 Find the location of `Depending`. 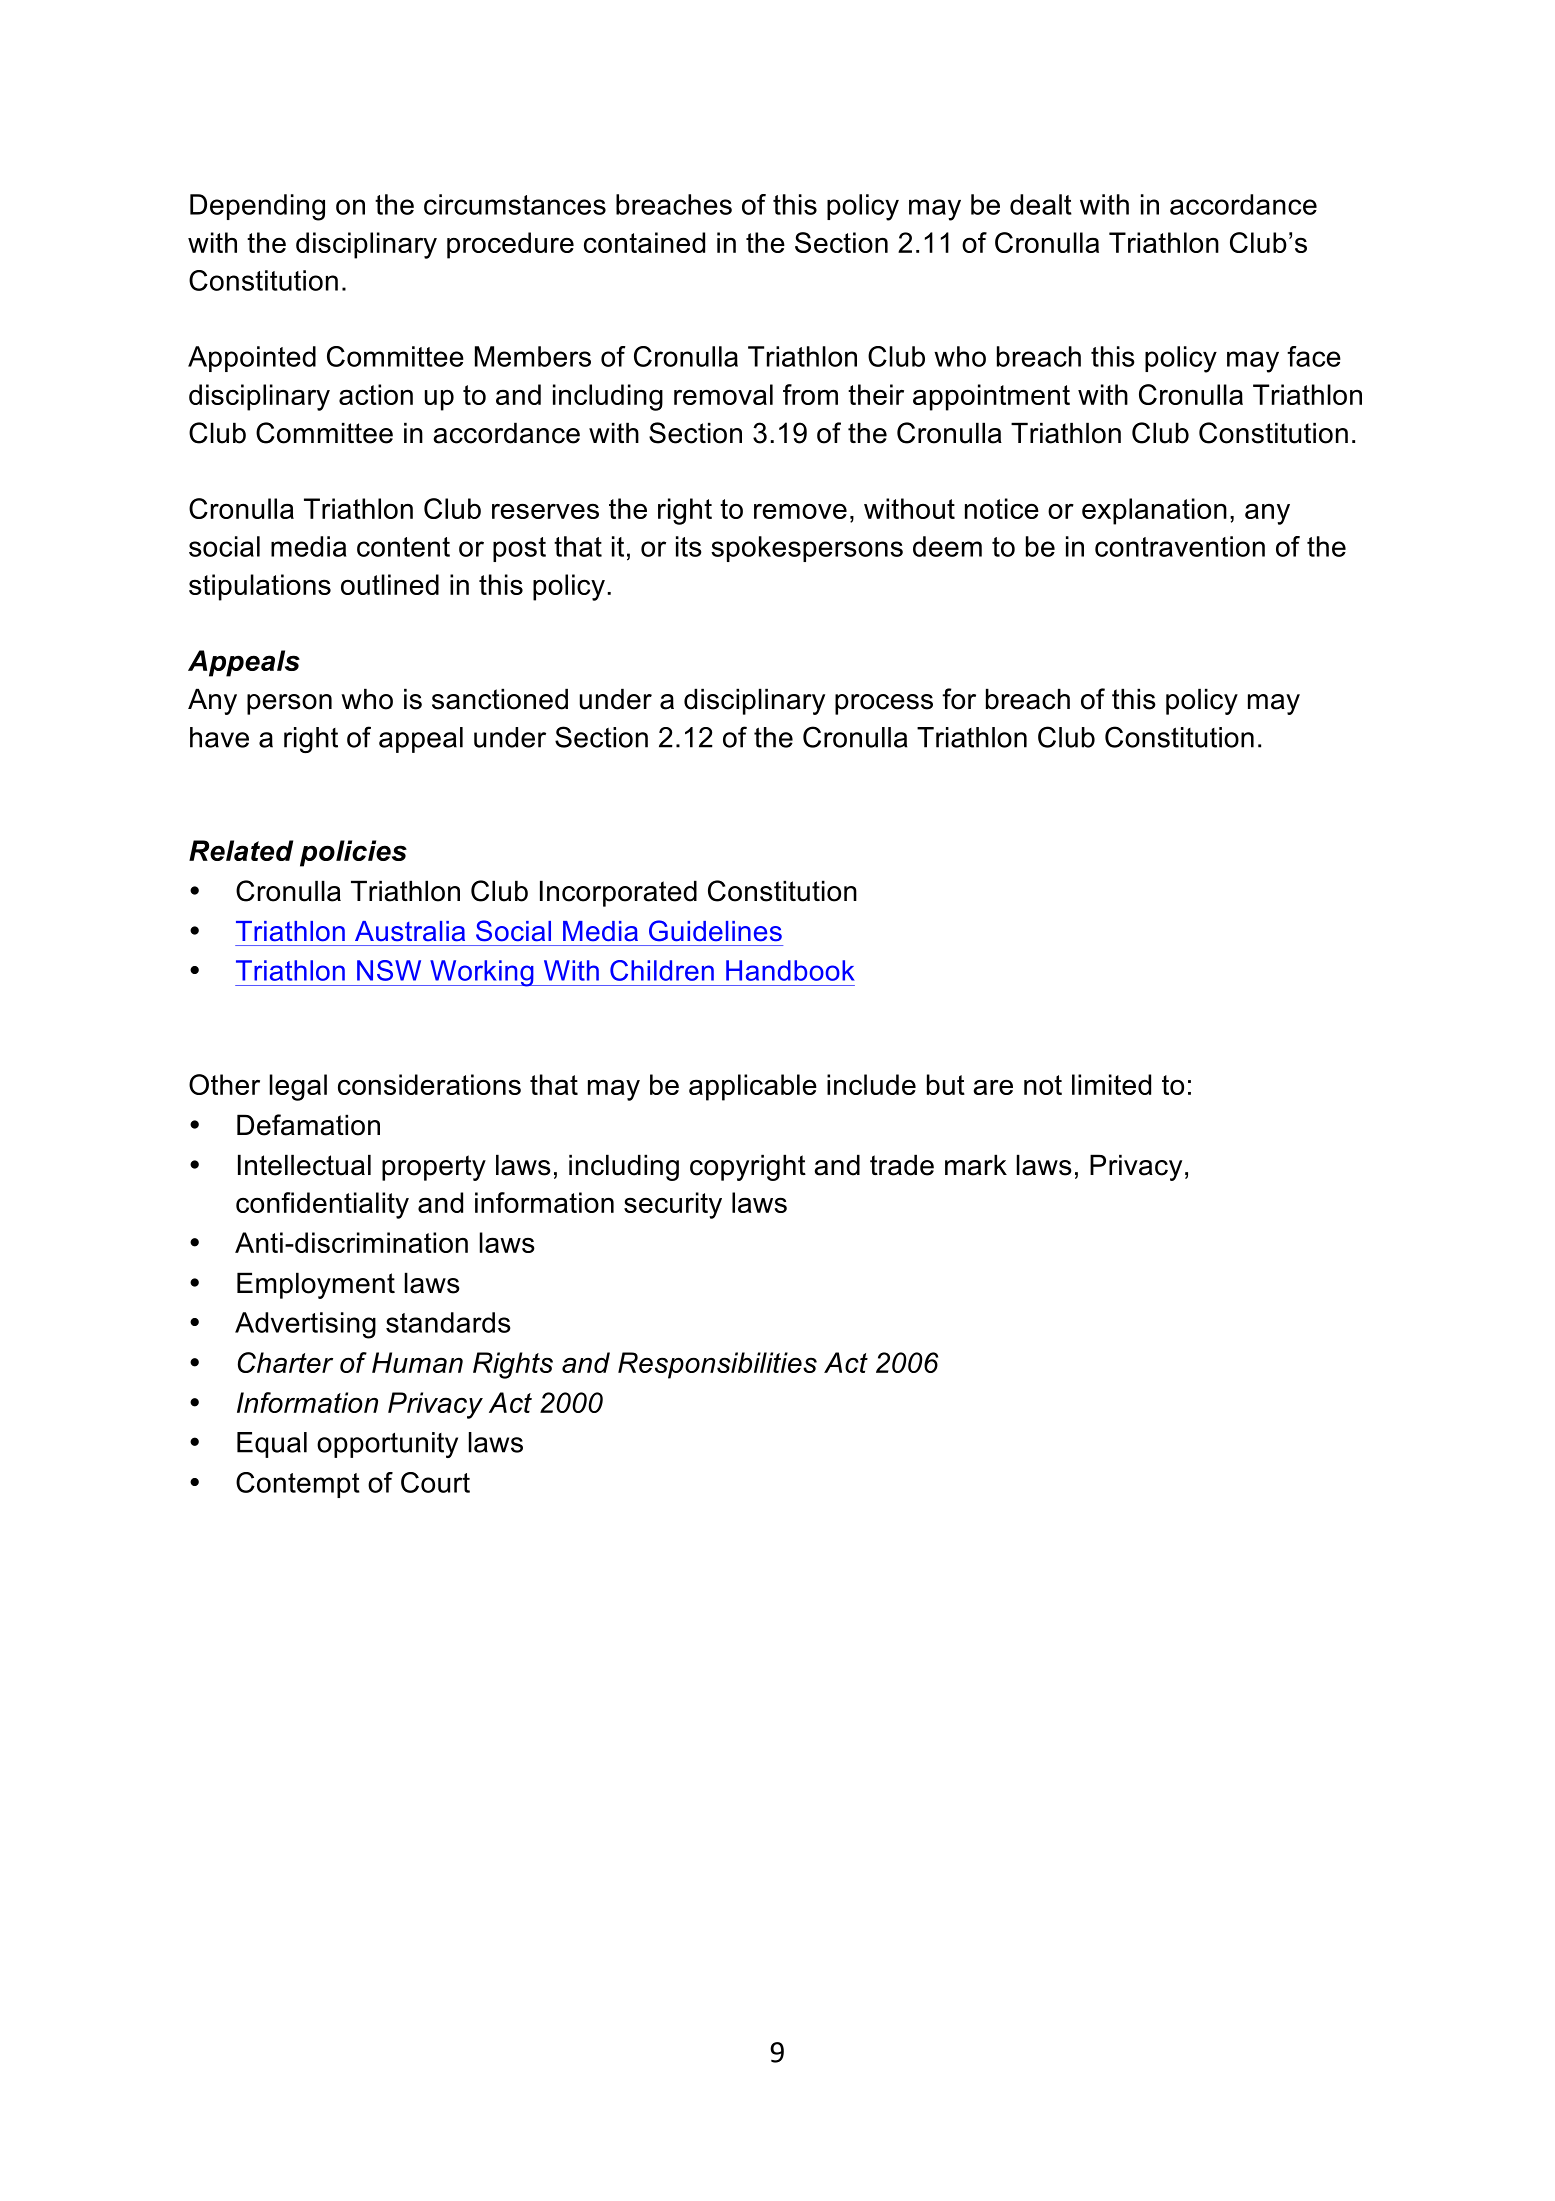

Depending is located at coordinates (257, 207).
